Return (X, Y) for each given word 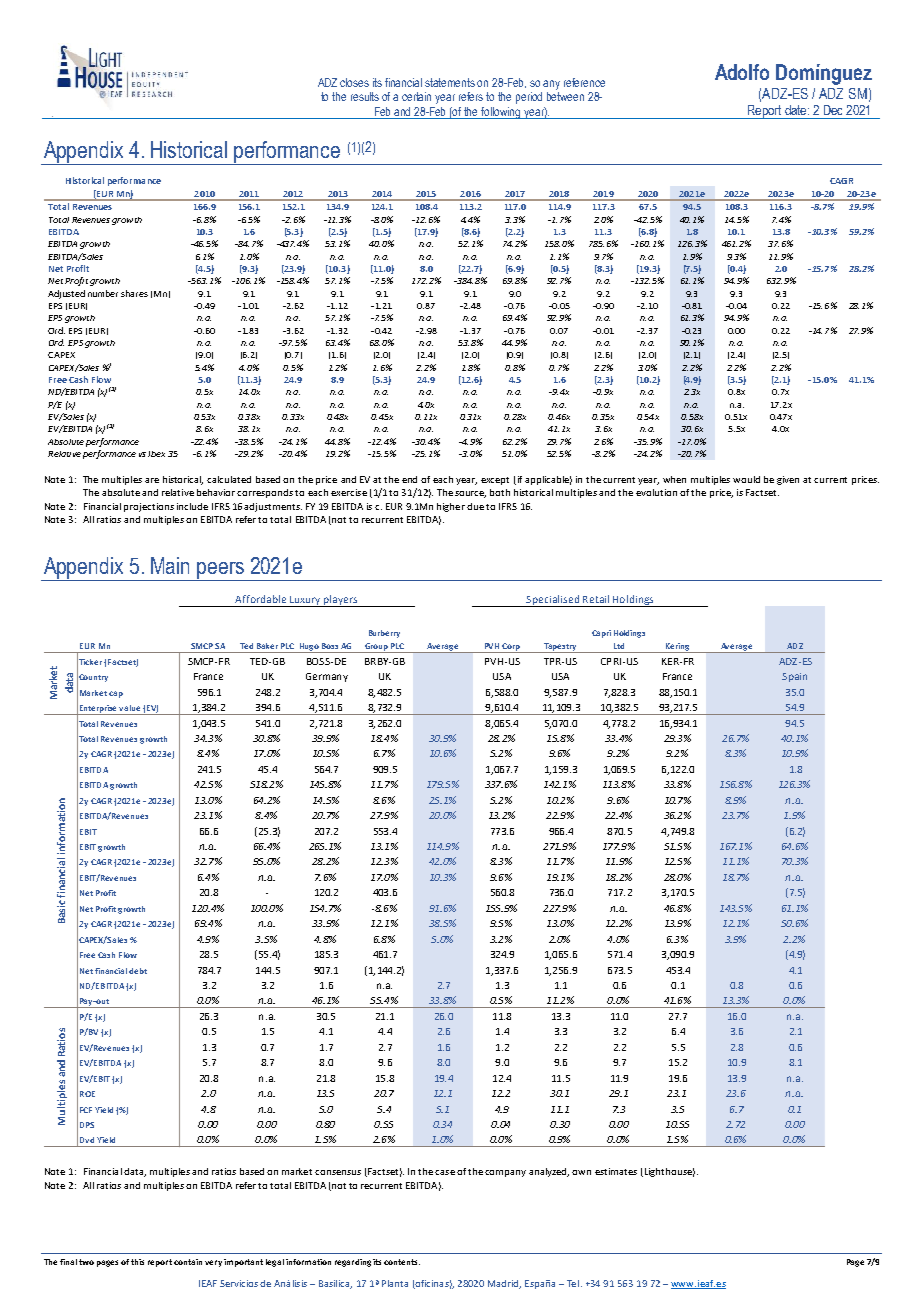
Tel (573, 1283)
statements (450, 82)
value (129, 708)
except (495, 481)
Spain (794, 677)
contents (402, 1262)
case (445, 1172)
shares (134, 293)
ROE (87, 1094)
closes (354, 82)
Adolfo (742, 72)
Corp (511, 648)
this (137, 1262)
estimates (616, 1171)
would (746, 479)
